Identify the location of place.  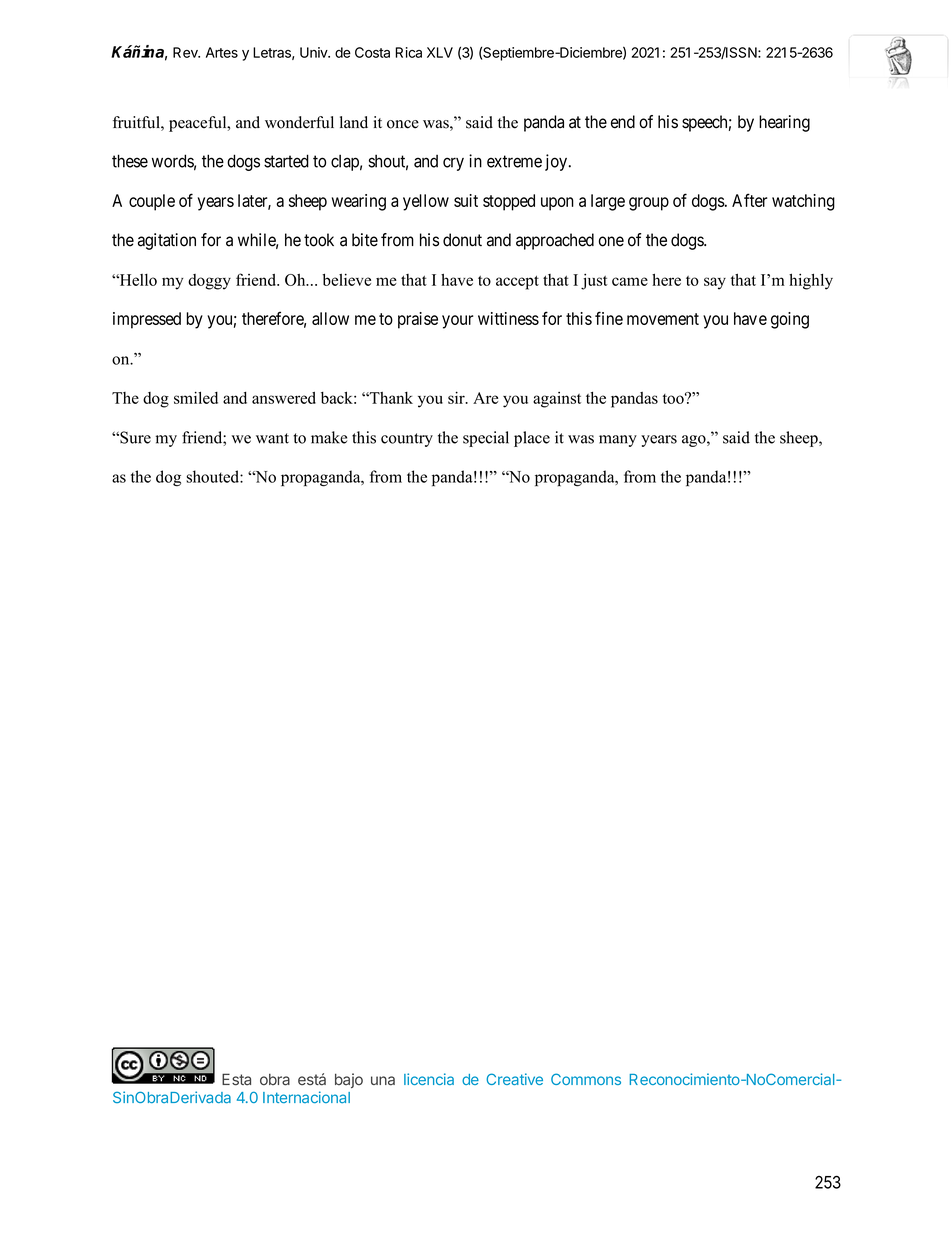
(532, 439).
